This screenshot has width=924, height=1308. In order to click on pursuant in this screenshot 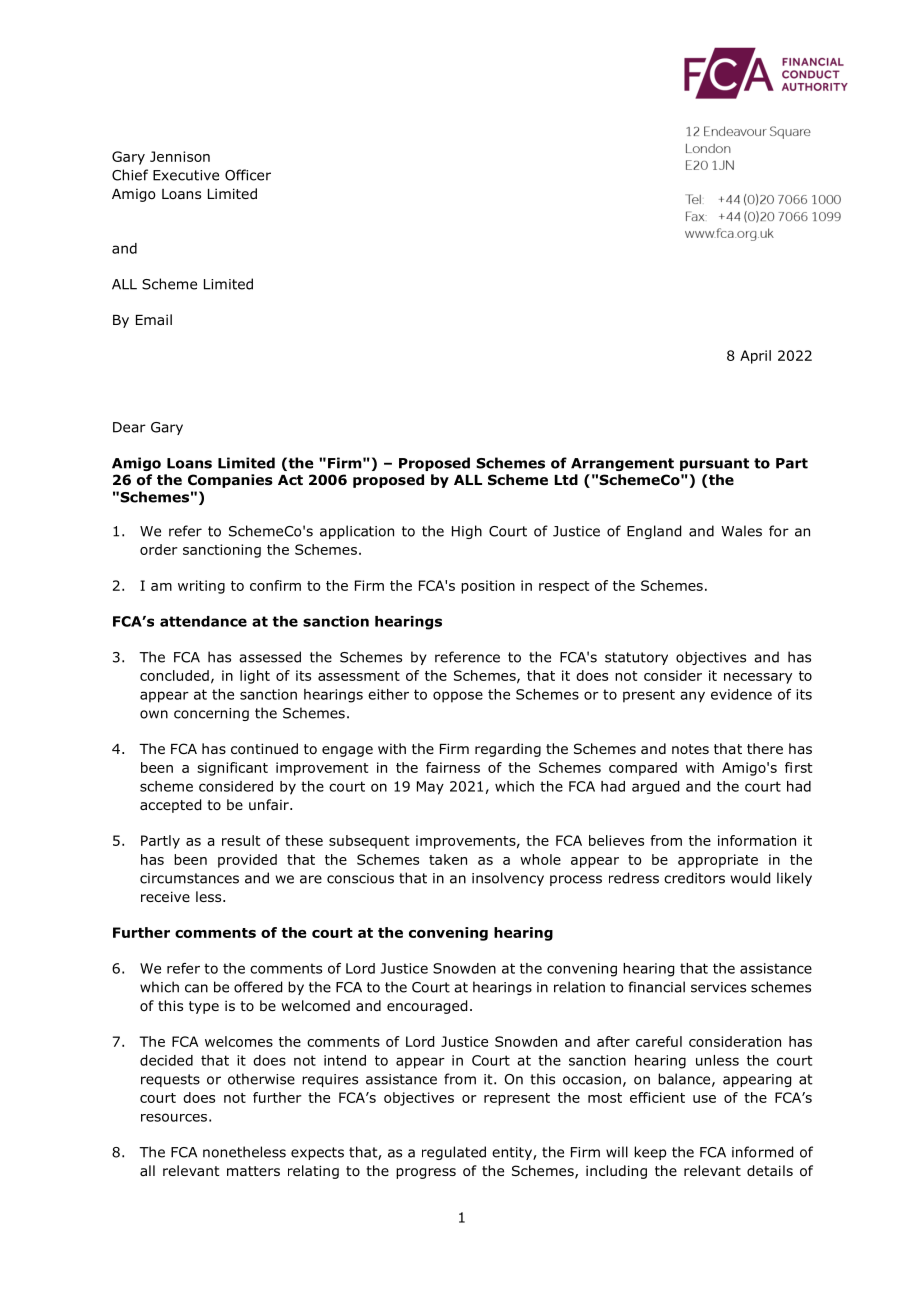, I will do `click(714, 464)`.
